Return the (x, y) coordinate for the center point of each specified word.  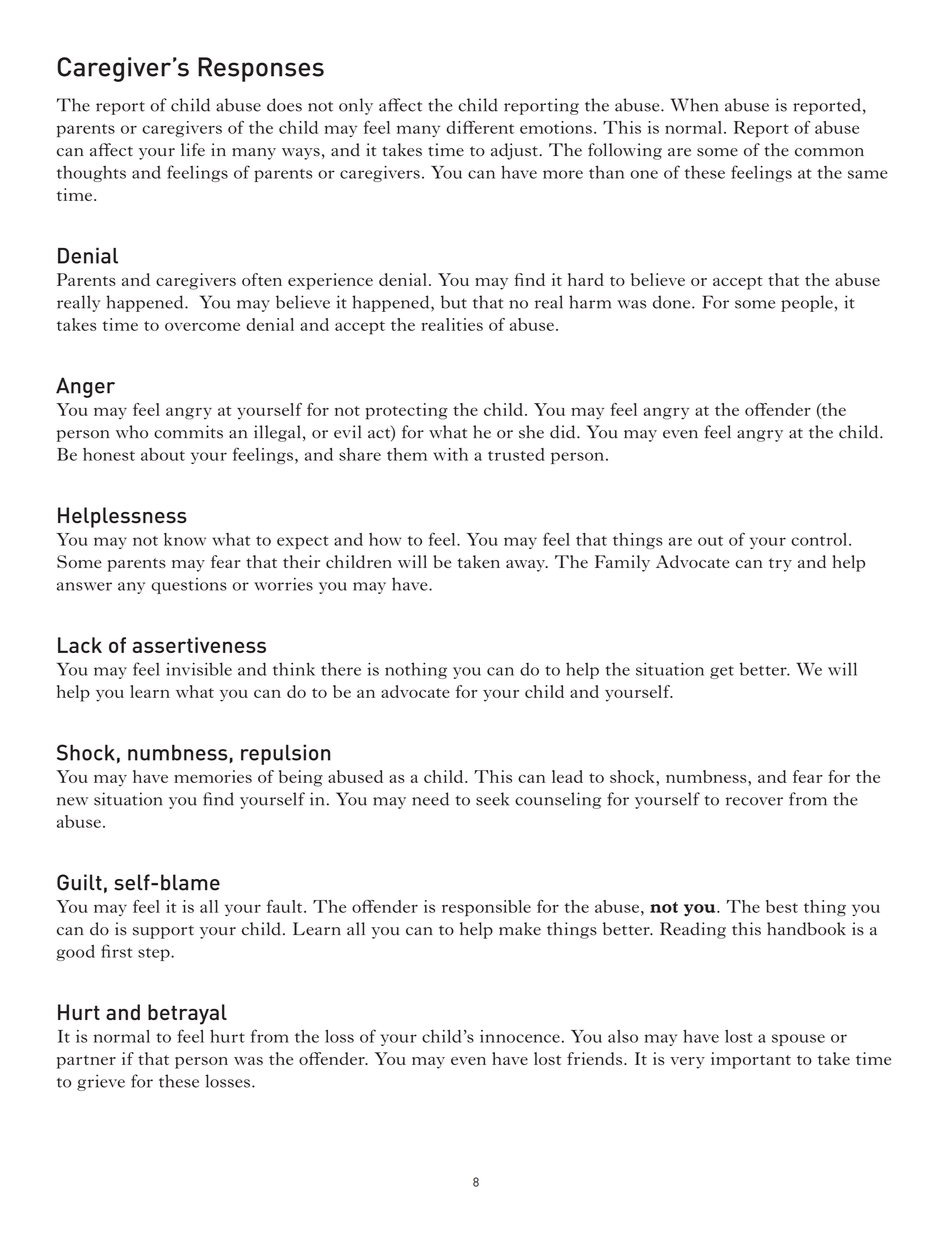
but (454, 302)
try (780, 565)
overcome (202, 326)
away (526, 566)
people (807, 303)
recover (754, 801)
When (694, 105)
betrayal (187, 1014)
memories (213, 776)
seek (492, 799)
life (193, 150)
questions (189, 586)
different (480, 127)
